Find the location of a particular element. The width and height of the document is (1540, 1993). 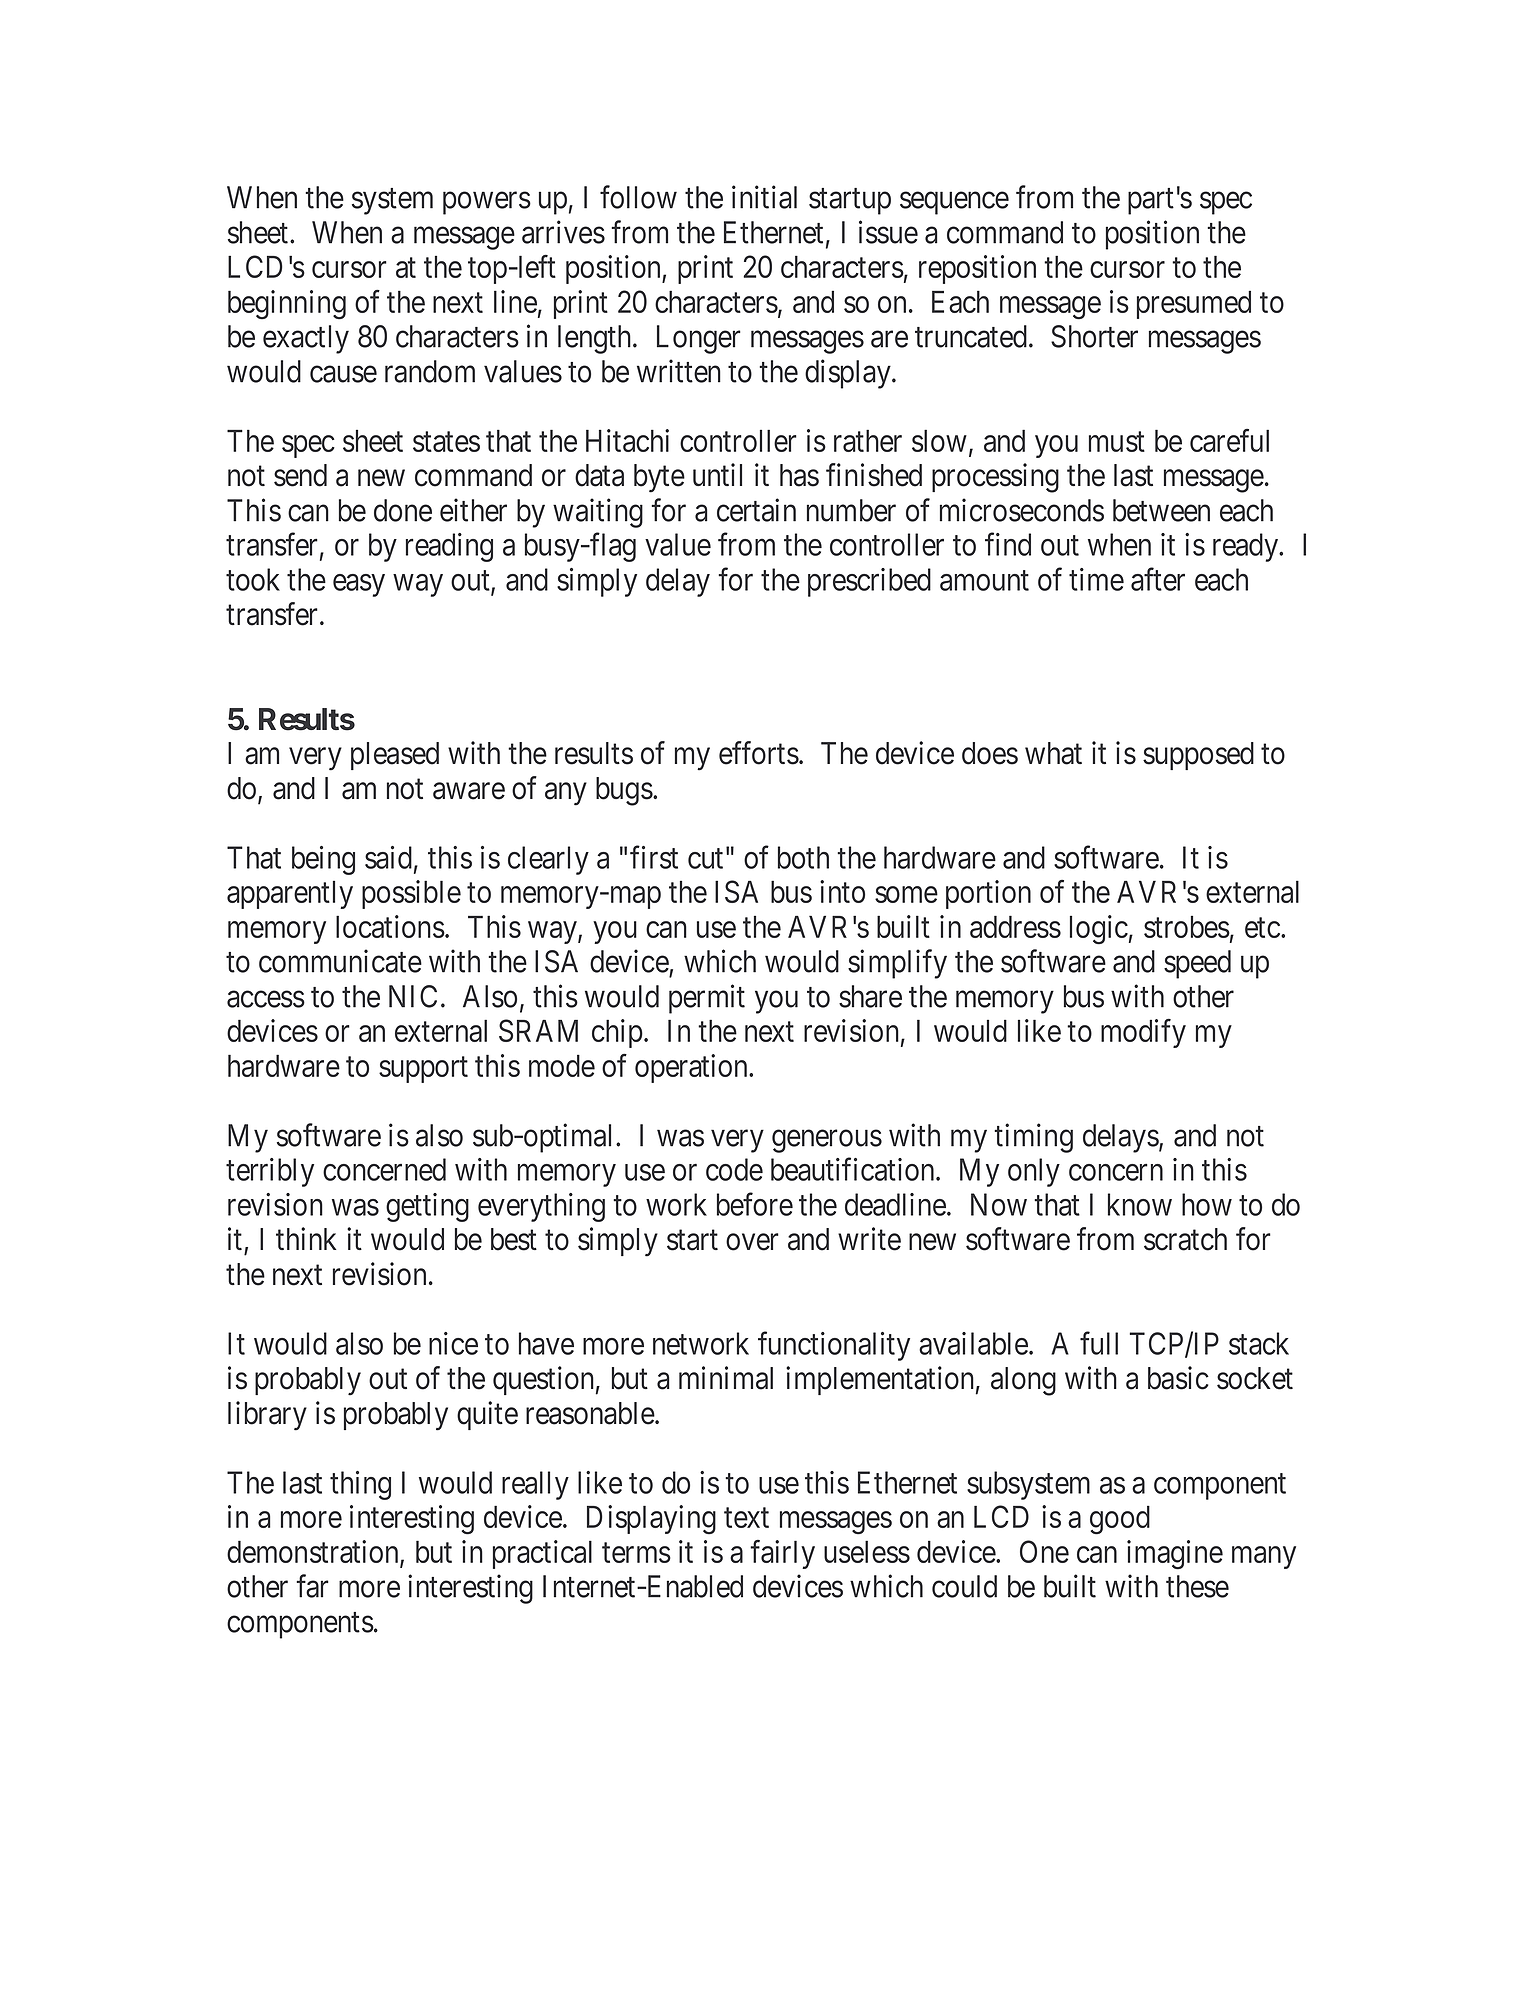

know is located at coordinates (1140, 1204).
